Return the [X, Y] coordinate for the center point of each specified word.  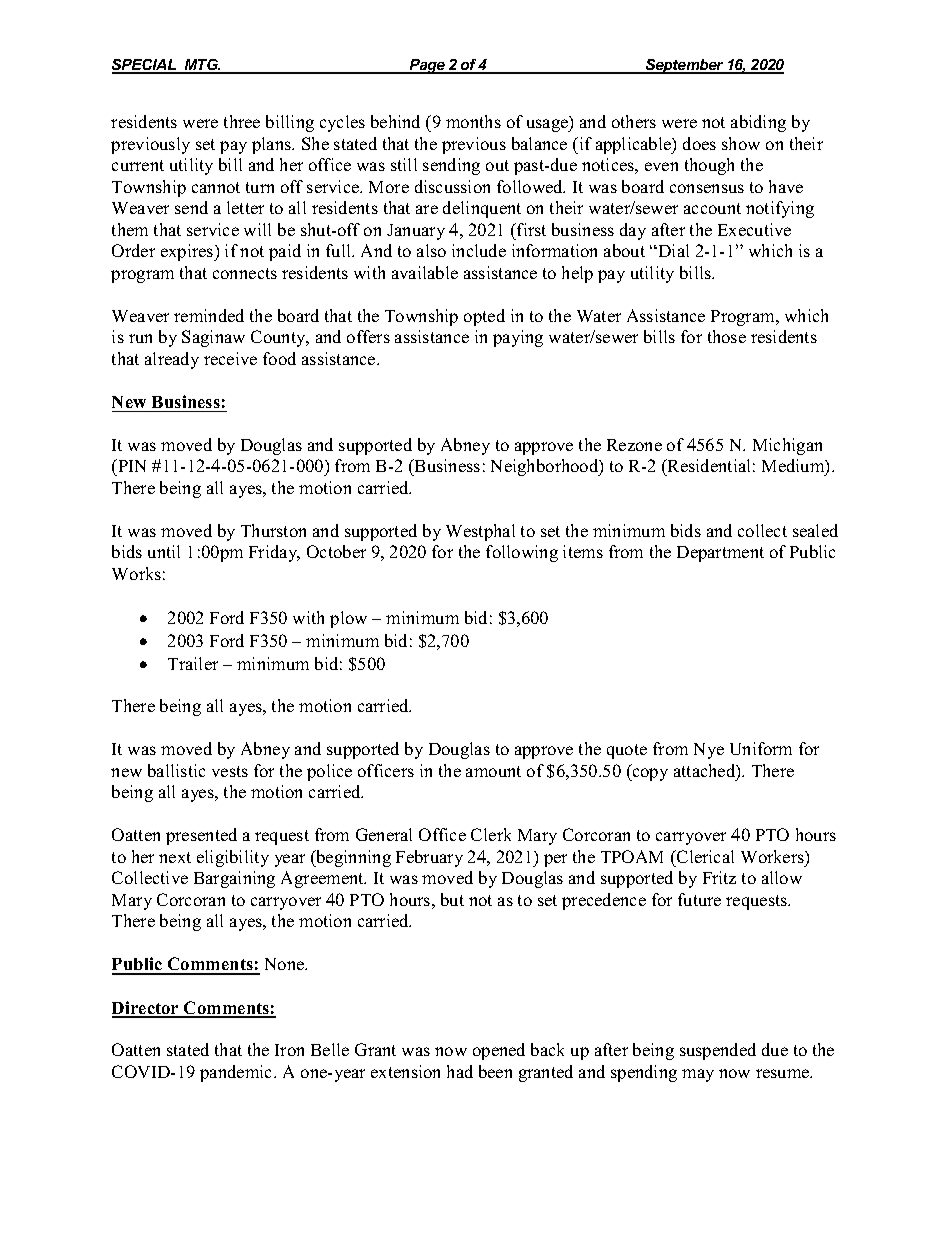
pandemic [237, 1073]
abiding [758, 123]
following [522, 553]
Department [720, 554]
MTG [202, 66]
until [164, 551]
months [473, 121]
